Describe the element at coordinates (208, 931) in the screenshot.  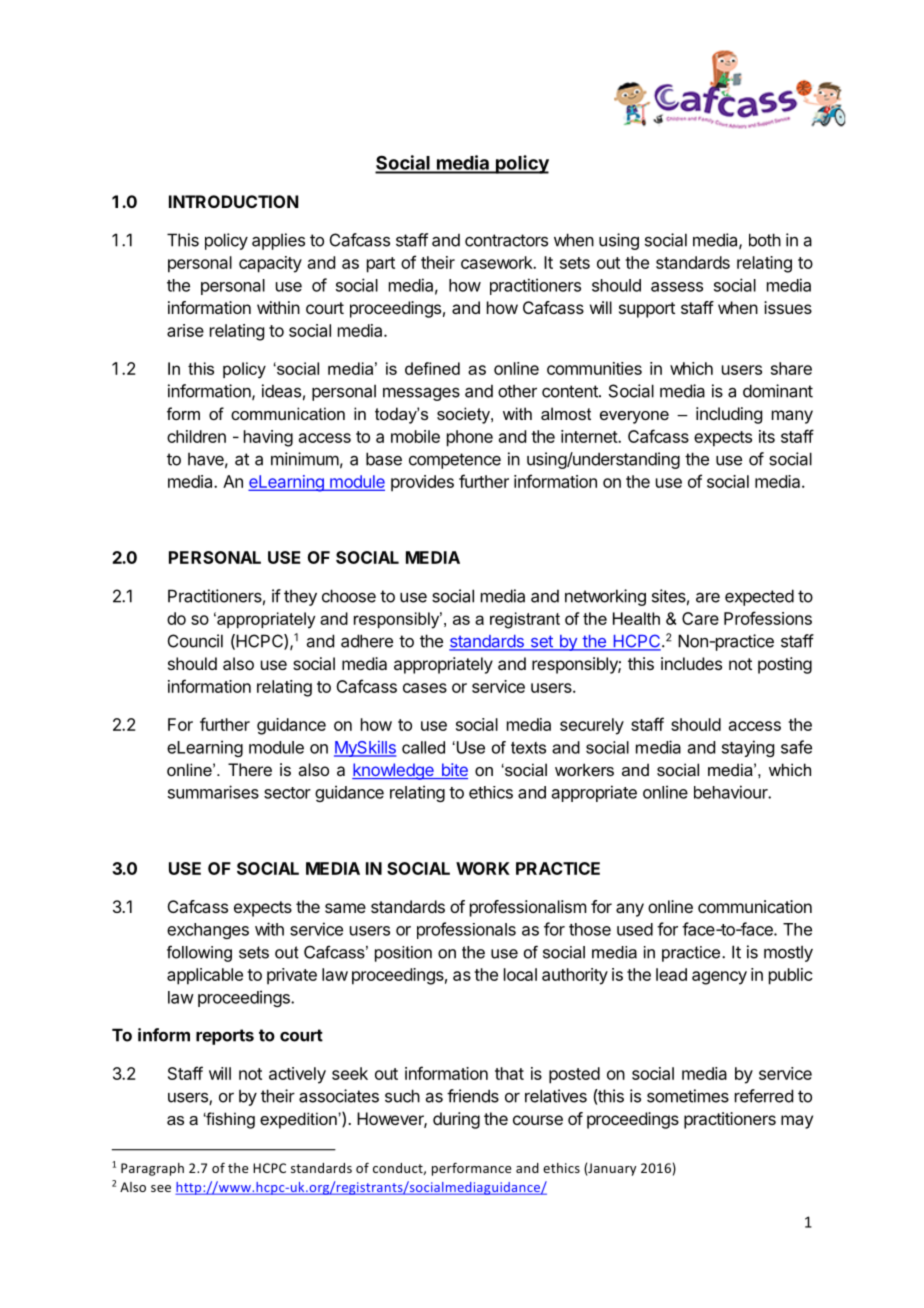
I see `exchanges` at that location.
